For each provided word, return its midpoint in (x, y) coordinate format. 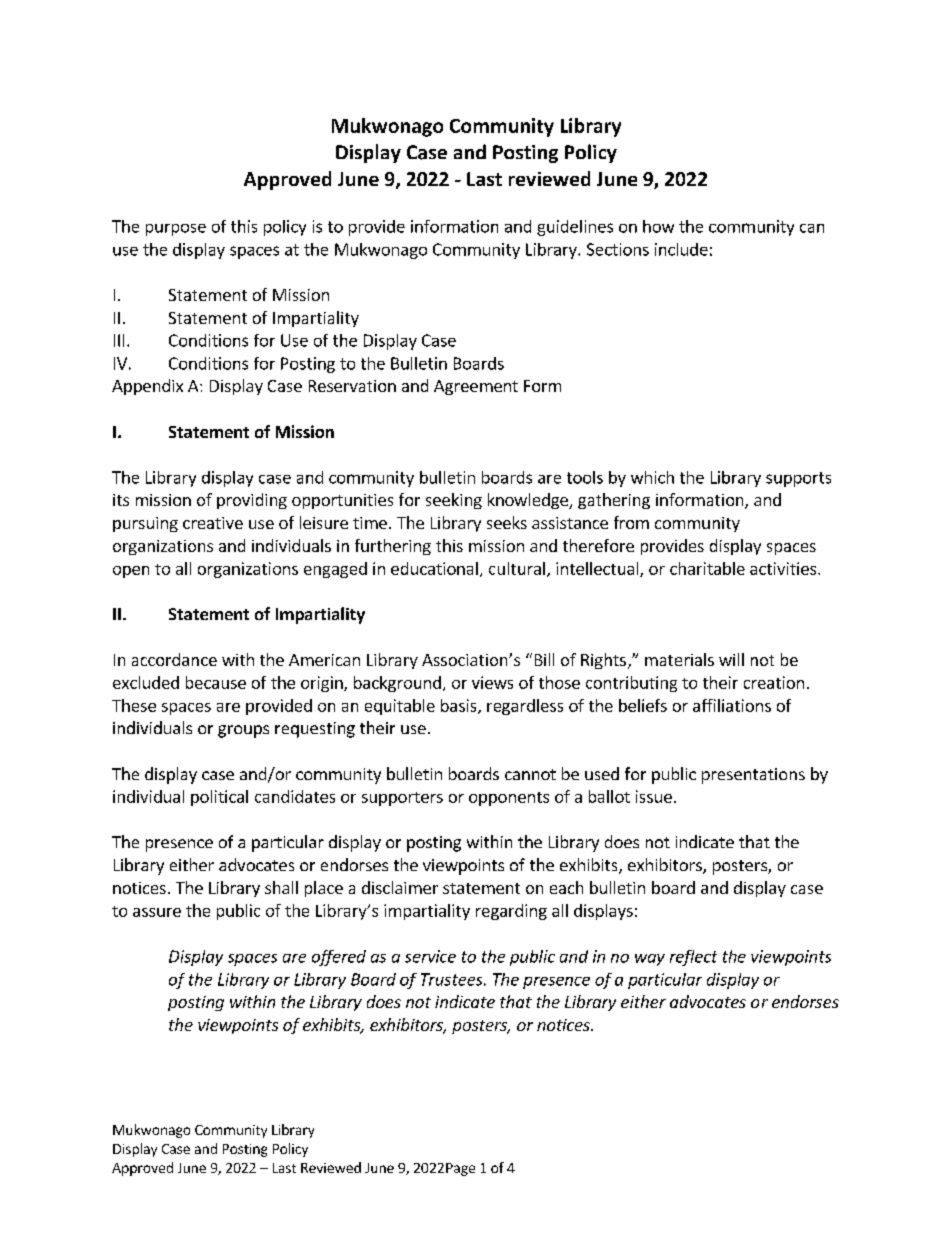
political (219, 798)
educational (434, 568)
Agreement (476, 387)
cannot (530, 774)
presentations (753, 776)
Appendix (147, 387)
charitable (707, 568)
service (430, 956)
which (652, 477)
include (681, 249)
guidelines (575, 228)
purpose (176, 230)
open (131, 572)
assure (157, 912)
